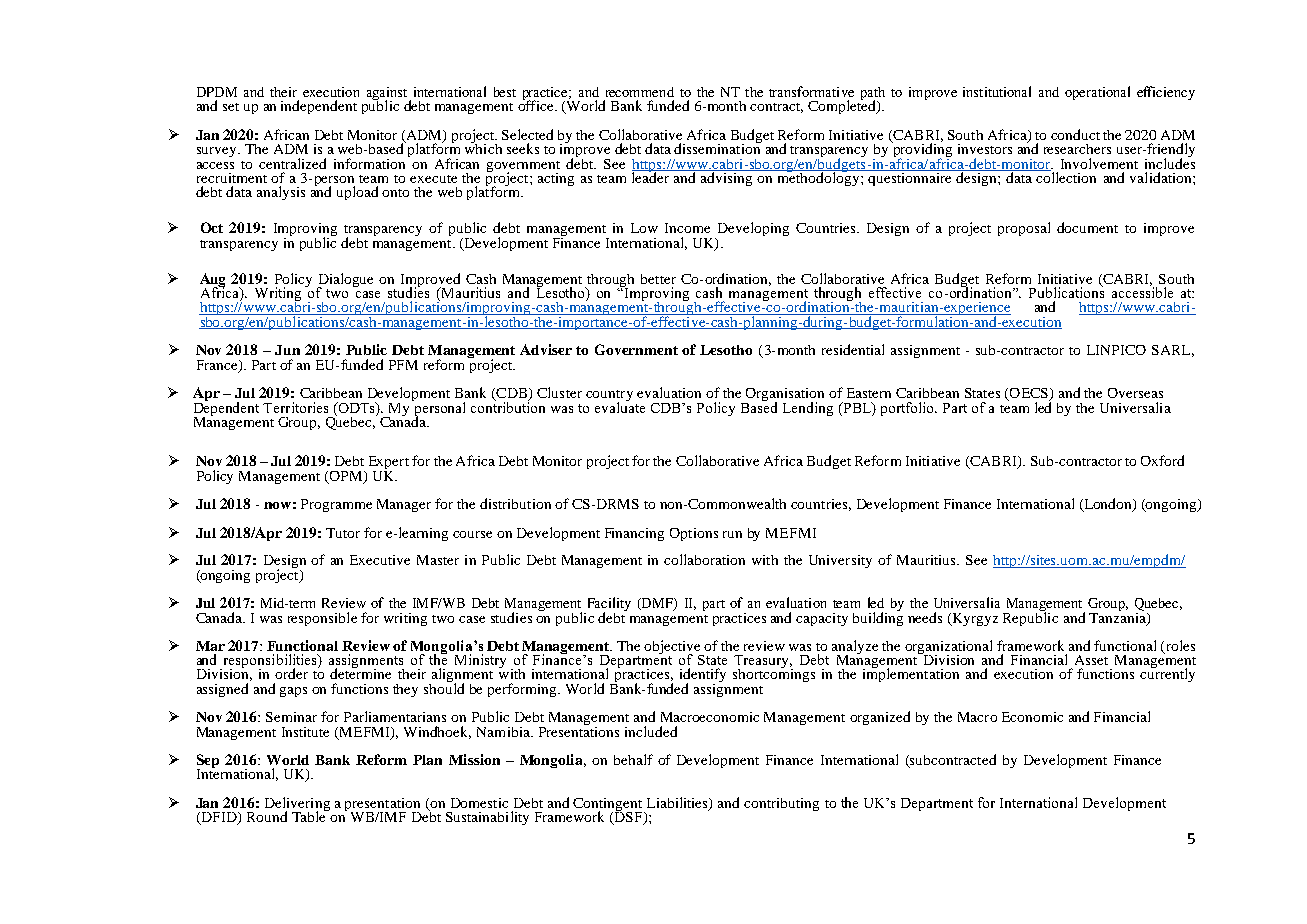 This image has height=924, width=1307. Describe the element at coordinates (1162, 460) in the image. I see `Oxford` at that location.
